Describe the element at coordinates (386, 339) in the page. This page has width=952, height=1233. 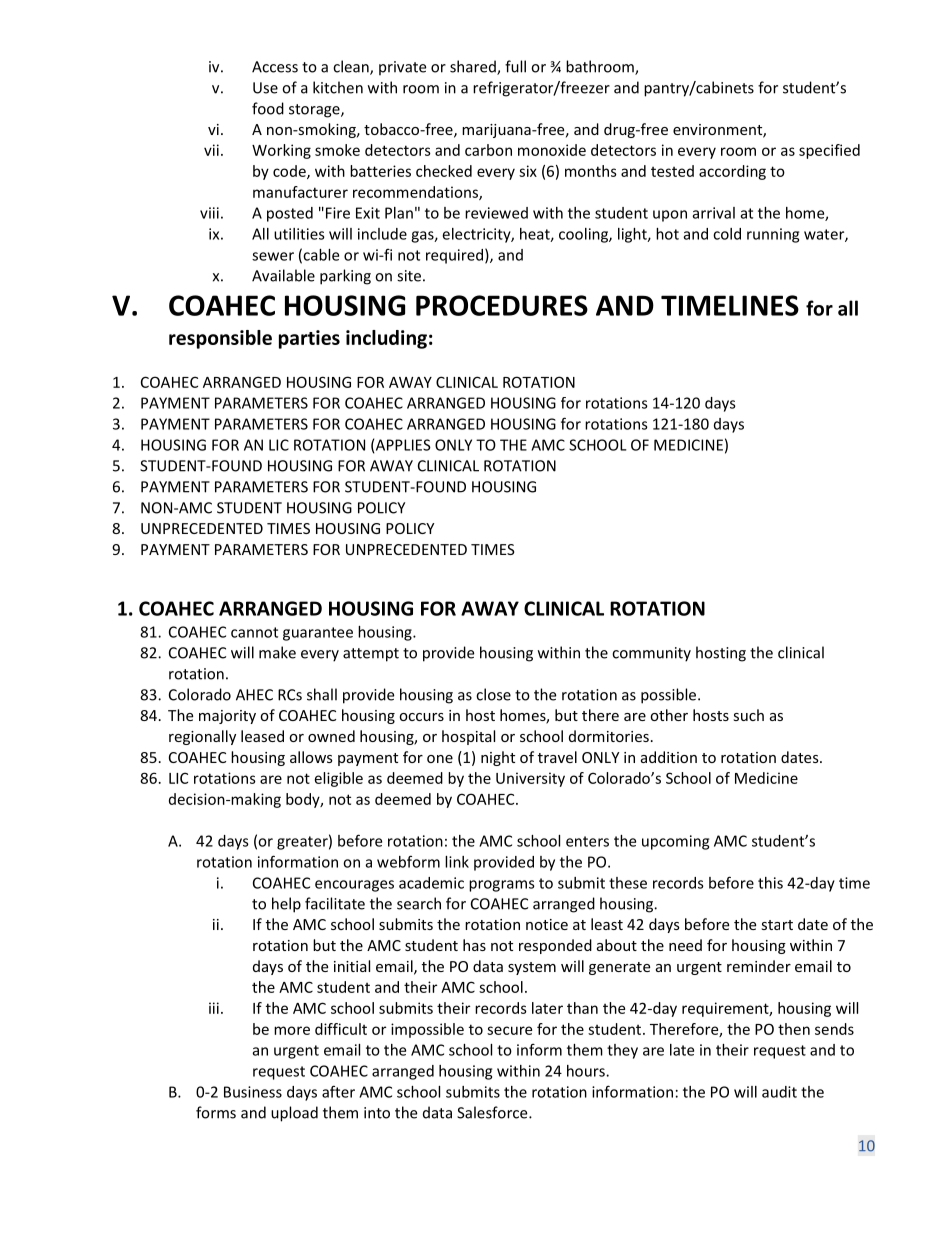
I see `including` at that location.
